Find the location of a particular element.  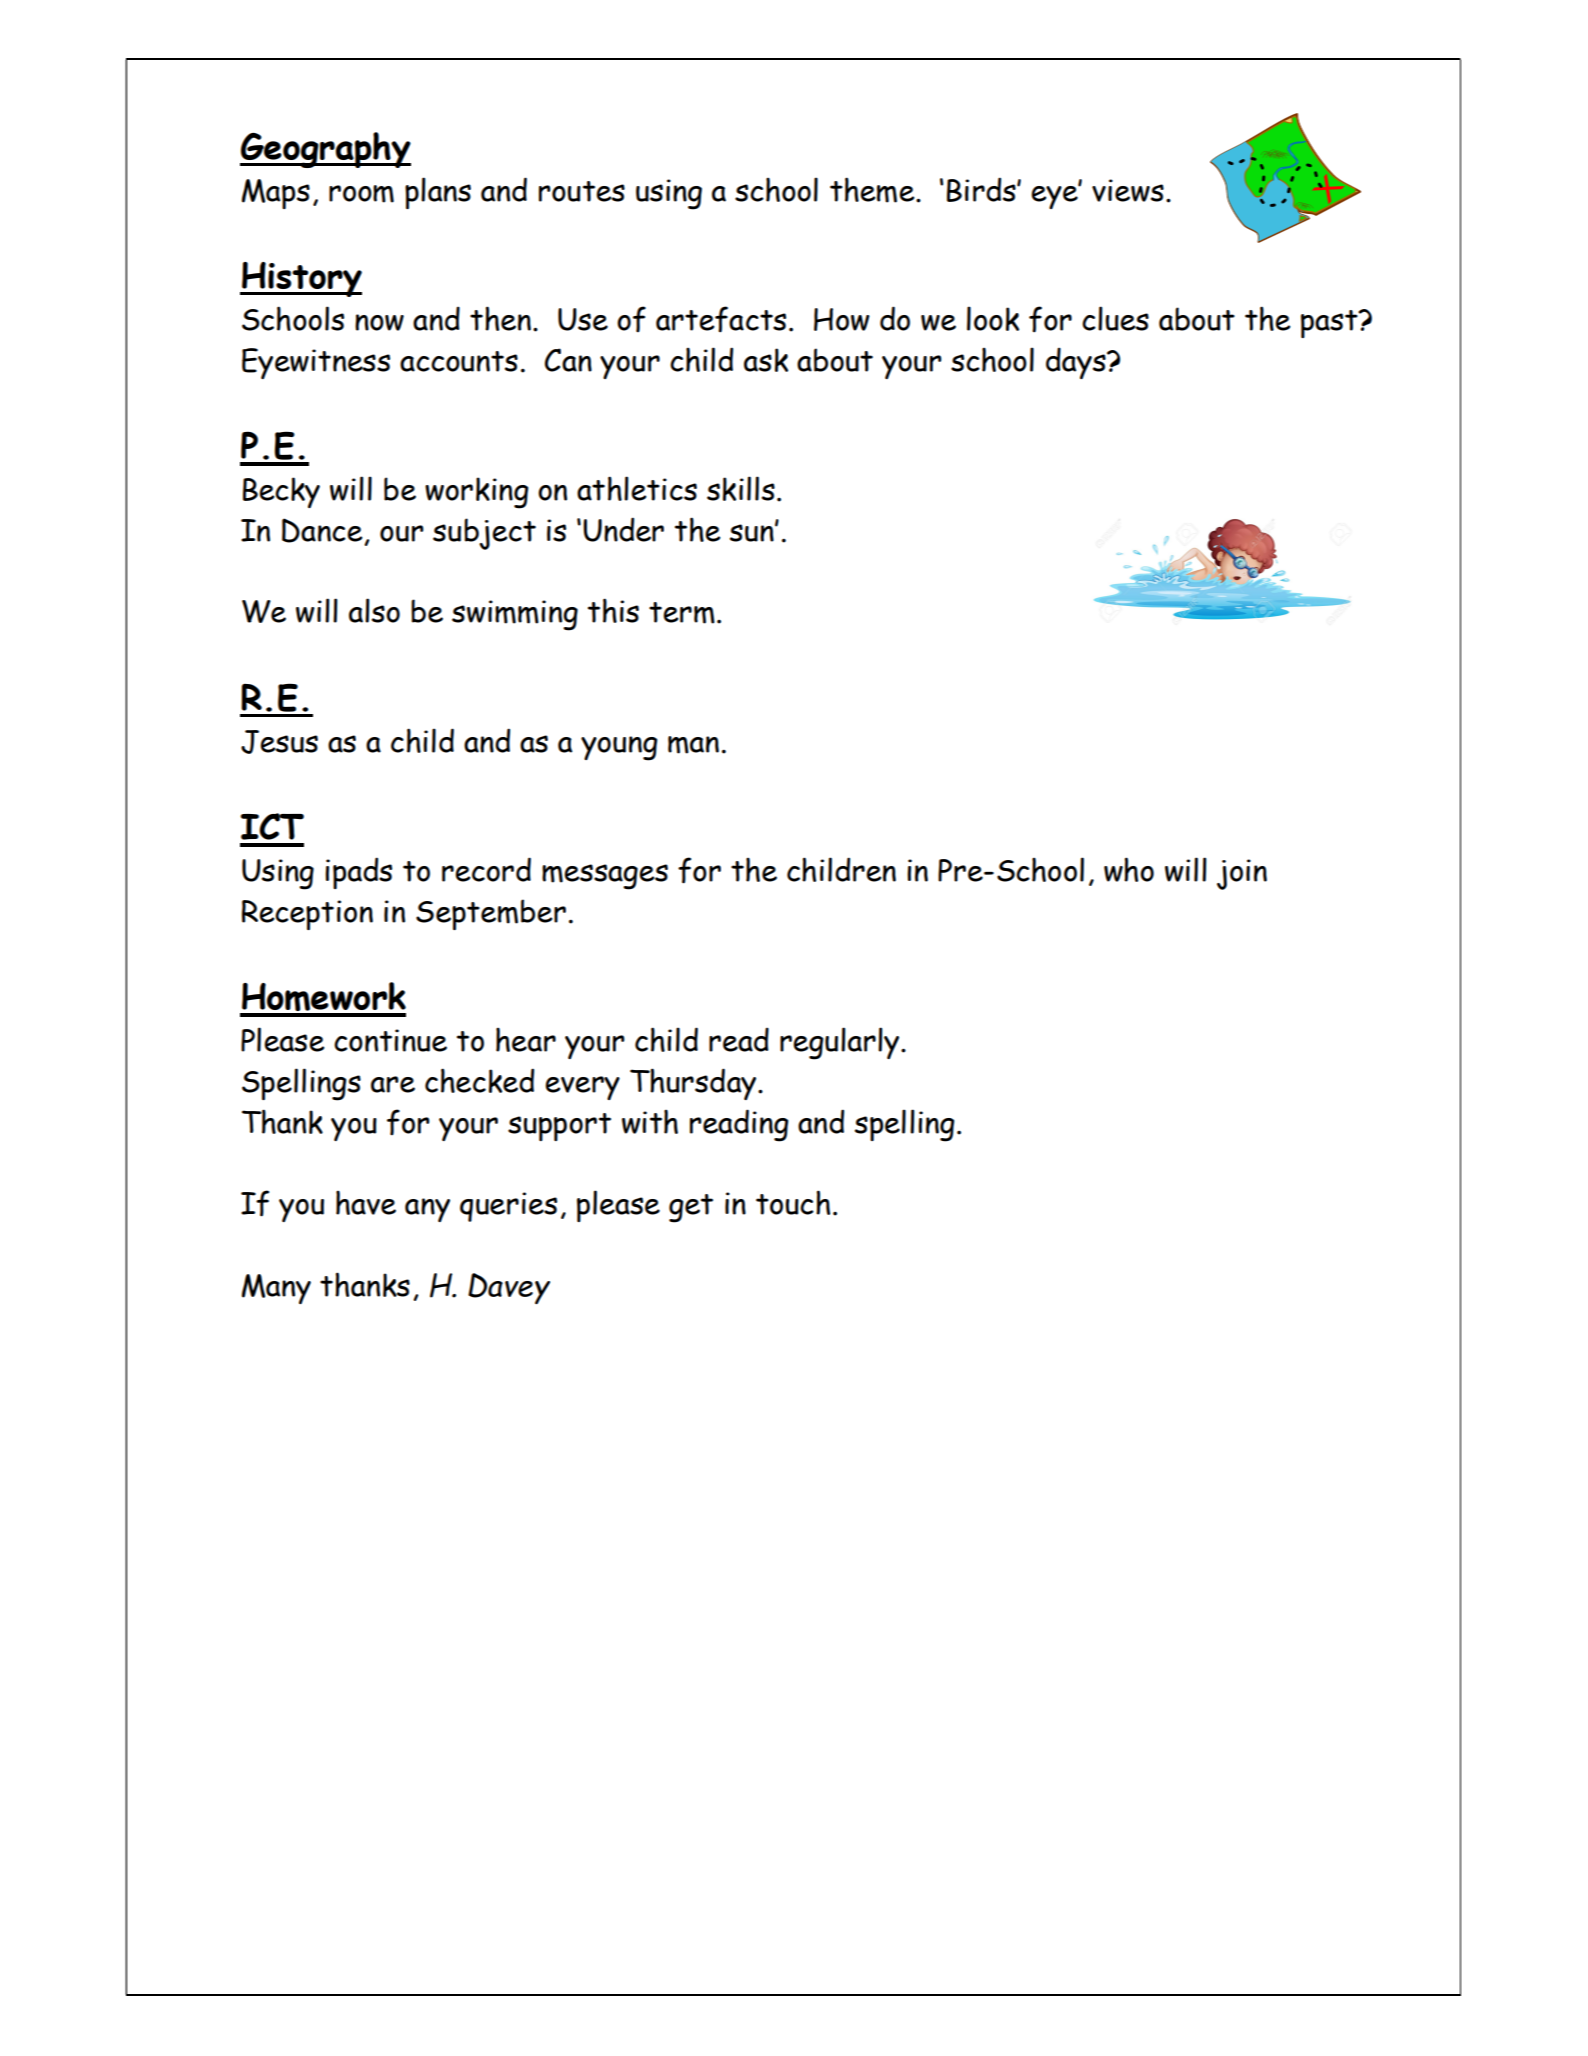

who is located at coordinates (1129, 869).
